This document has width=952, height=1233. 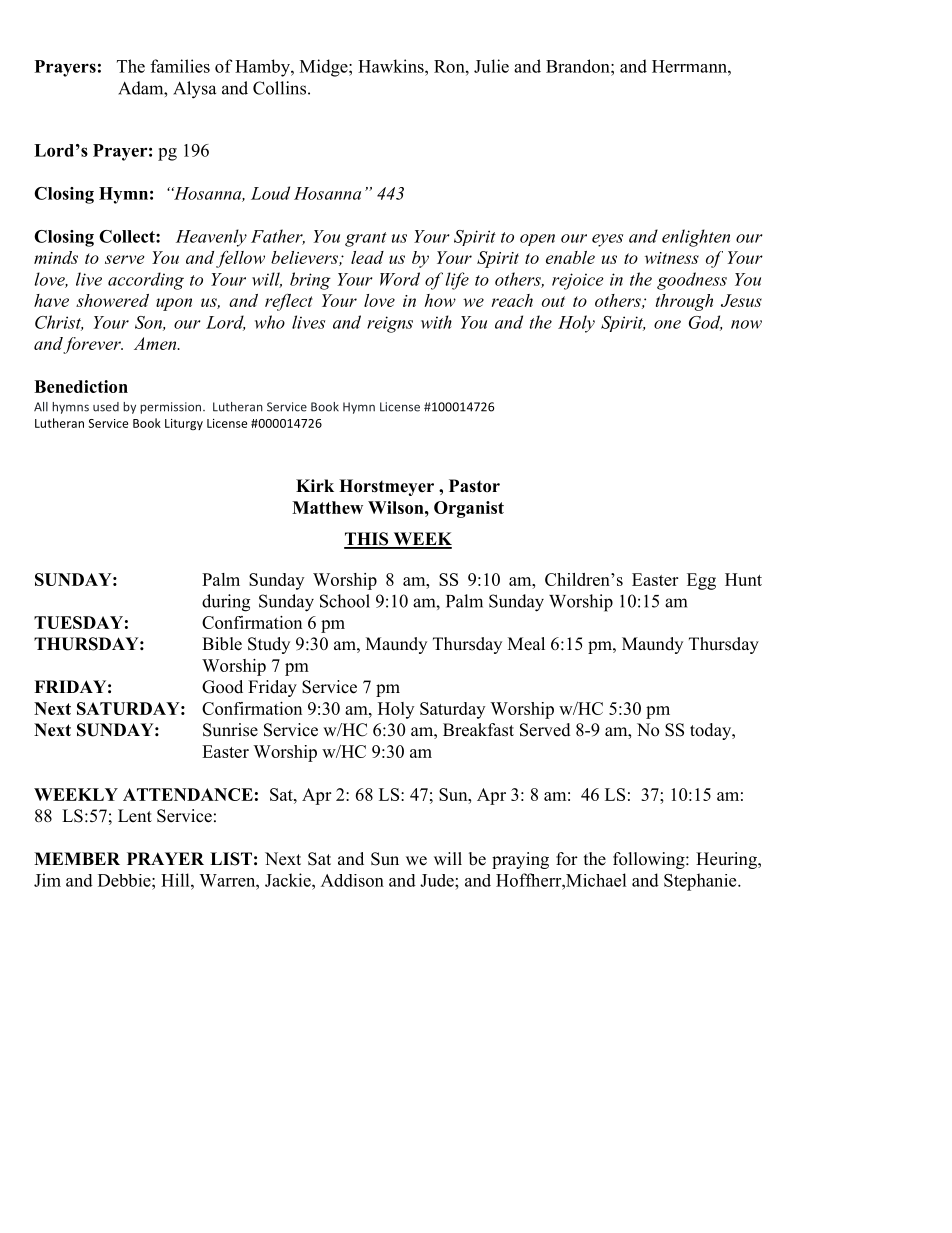 What do you see at coordinates (194, 90) in the document?
I see `Alysa` at bounding box center [194, 90].
